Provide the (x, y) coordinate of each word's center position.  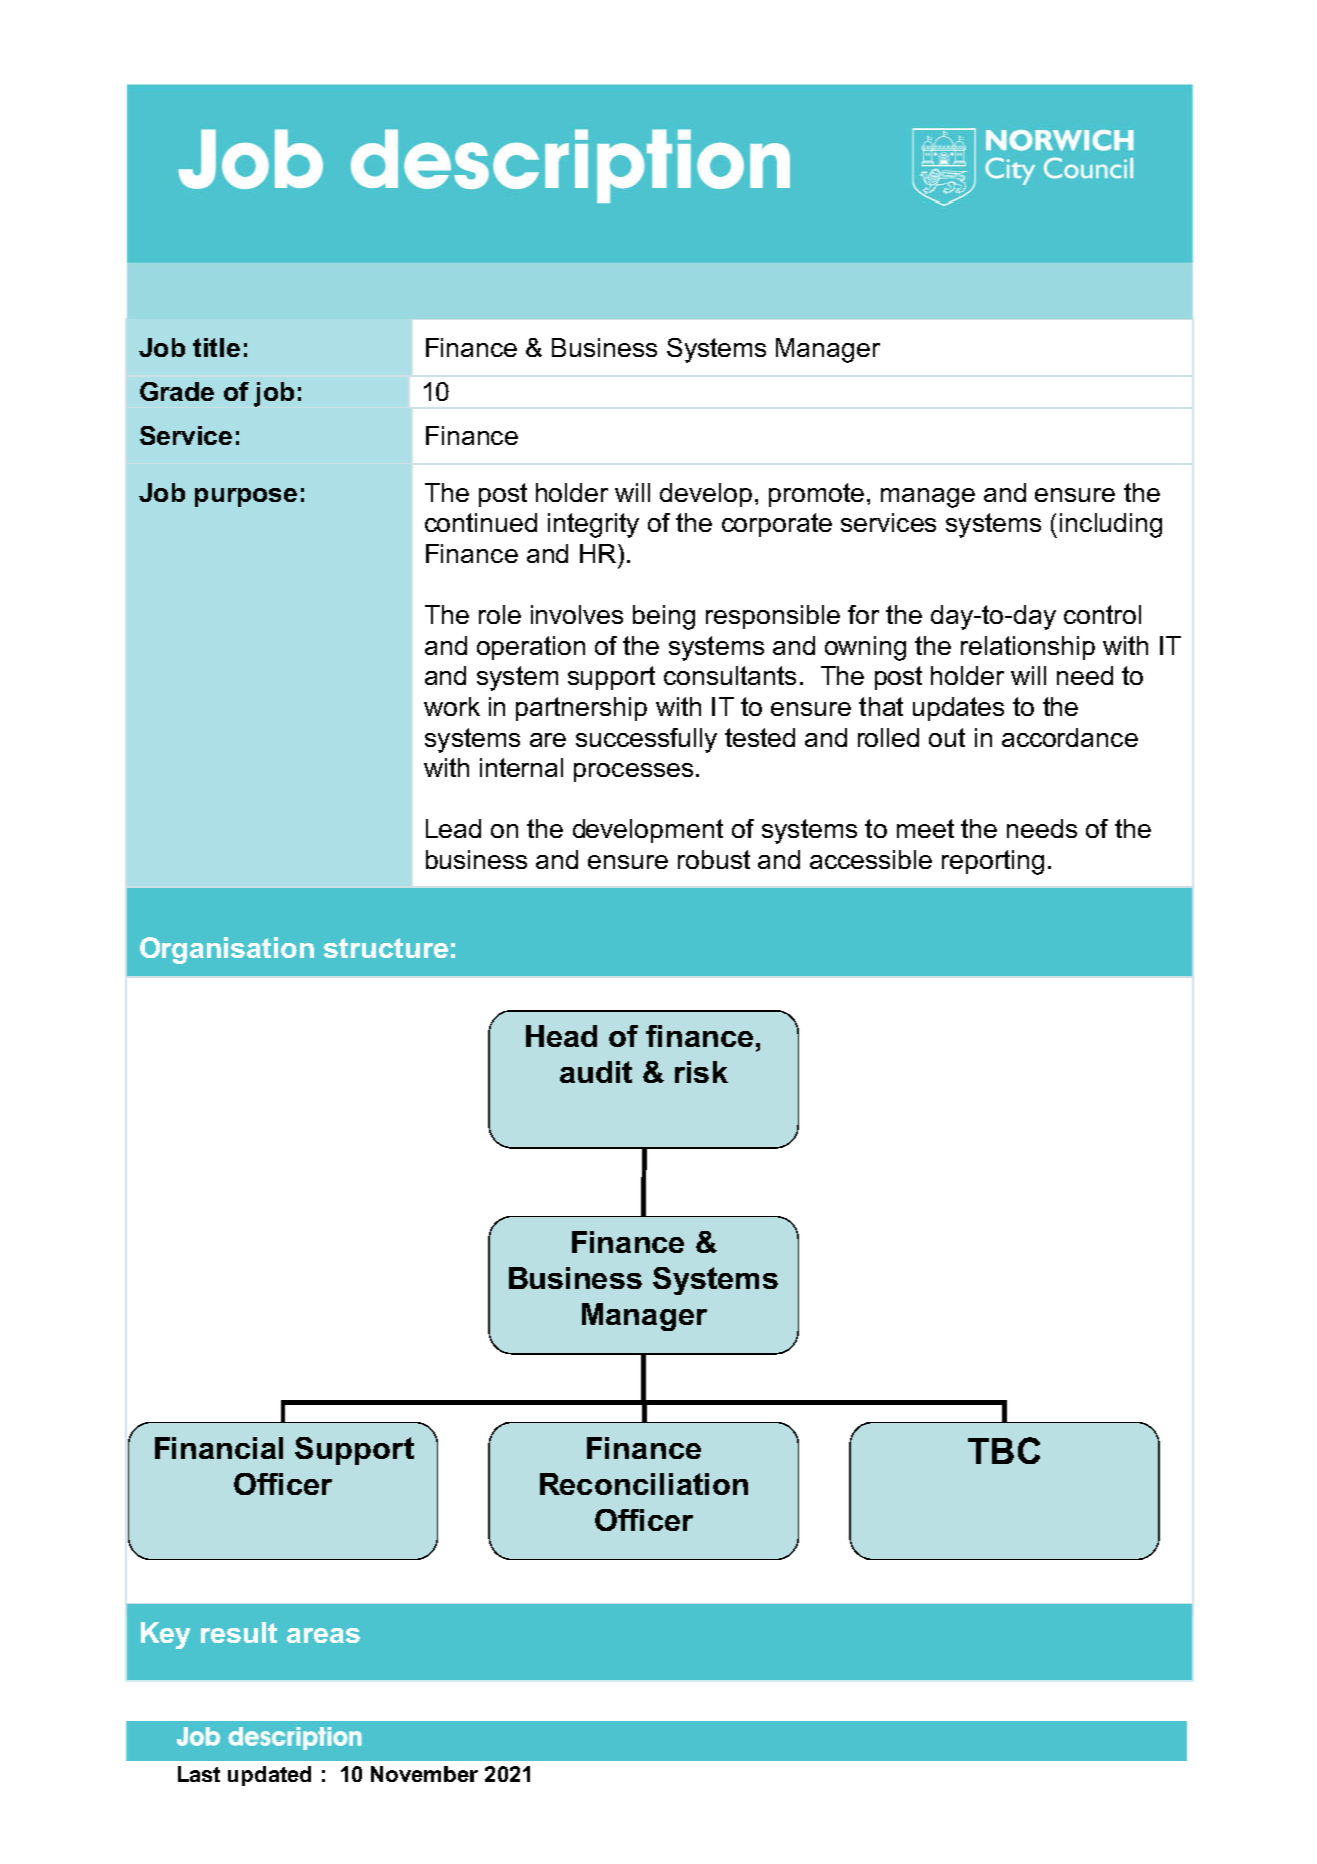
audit (596, 1072)
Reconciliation (644, 1484)
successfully (646, 740)
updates (958, 709)
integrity (593, 525)
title (216, 347)
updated (269, 1776)
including (1111, 525)
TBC (1004, 1450)
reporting (993, 862)
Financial (219, 1448)
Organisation (227, 950)
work (452, 706)
